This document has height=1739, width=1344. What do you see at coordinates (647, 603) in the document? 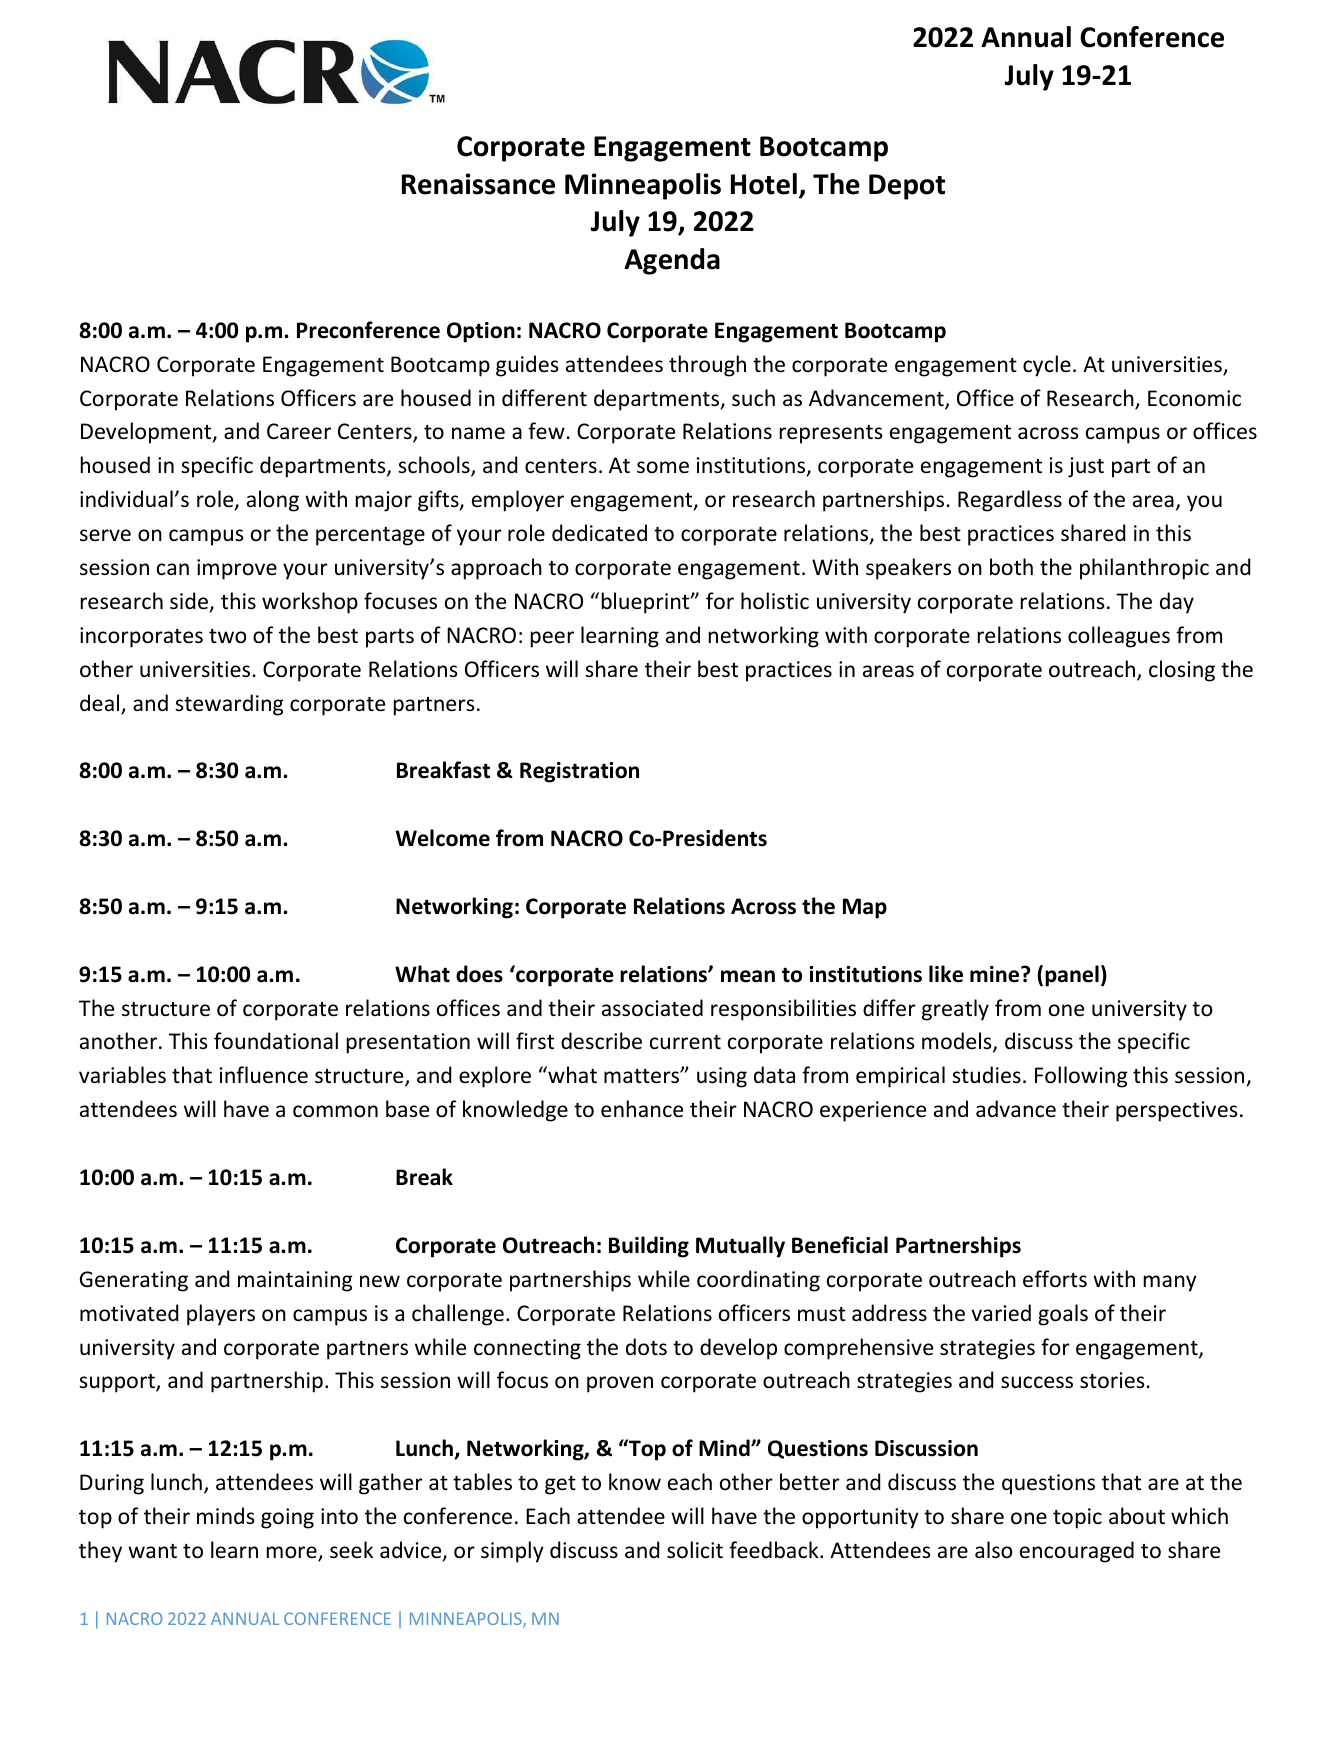
I see `blueprint` at bounding box center [647, 603].
